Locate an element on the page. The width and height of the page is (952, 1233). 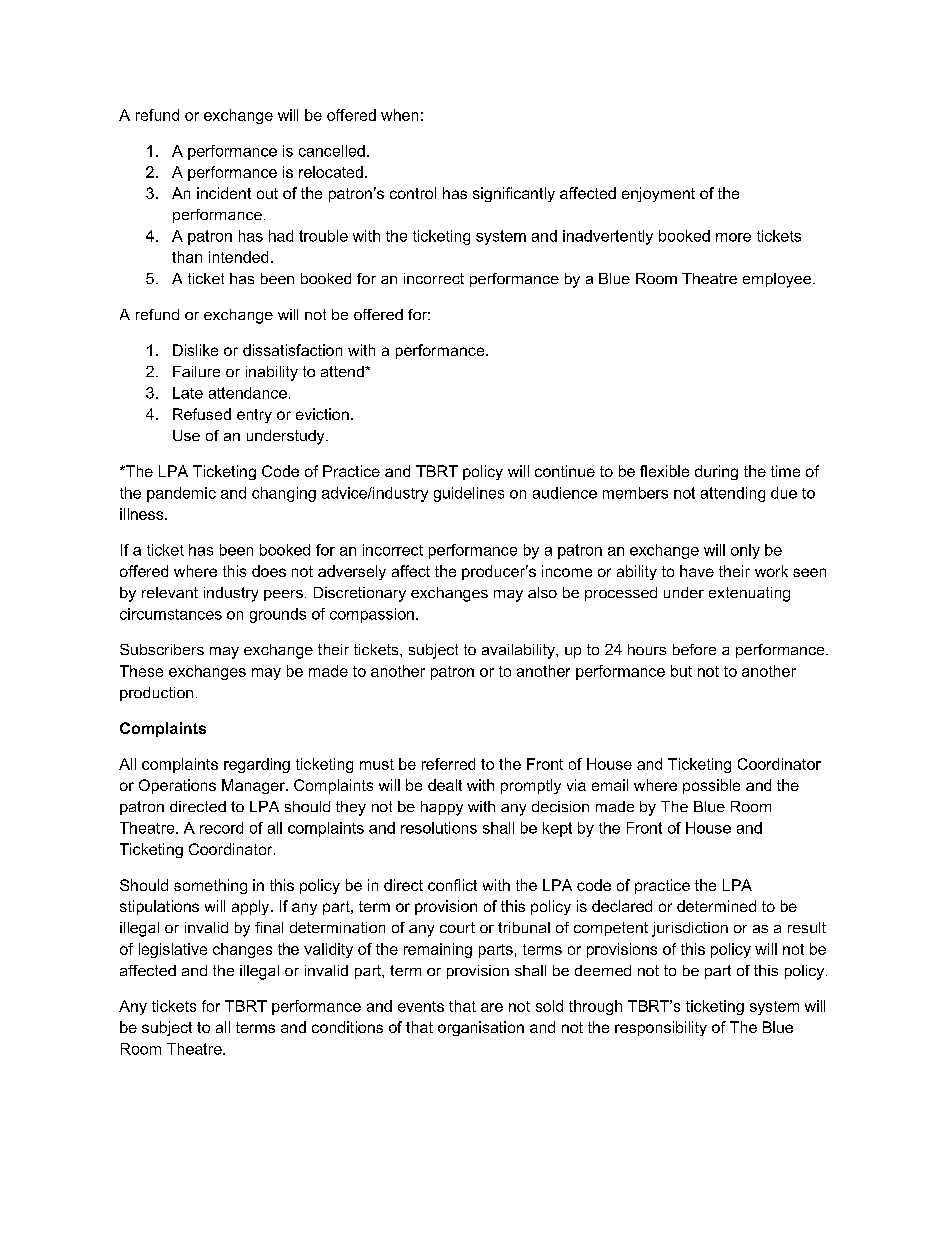
legislative is located at coordinates (173, 950).
